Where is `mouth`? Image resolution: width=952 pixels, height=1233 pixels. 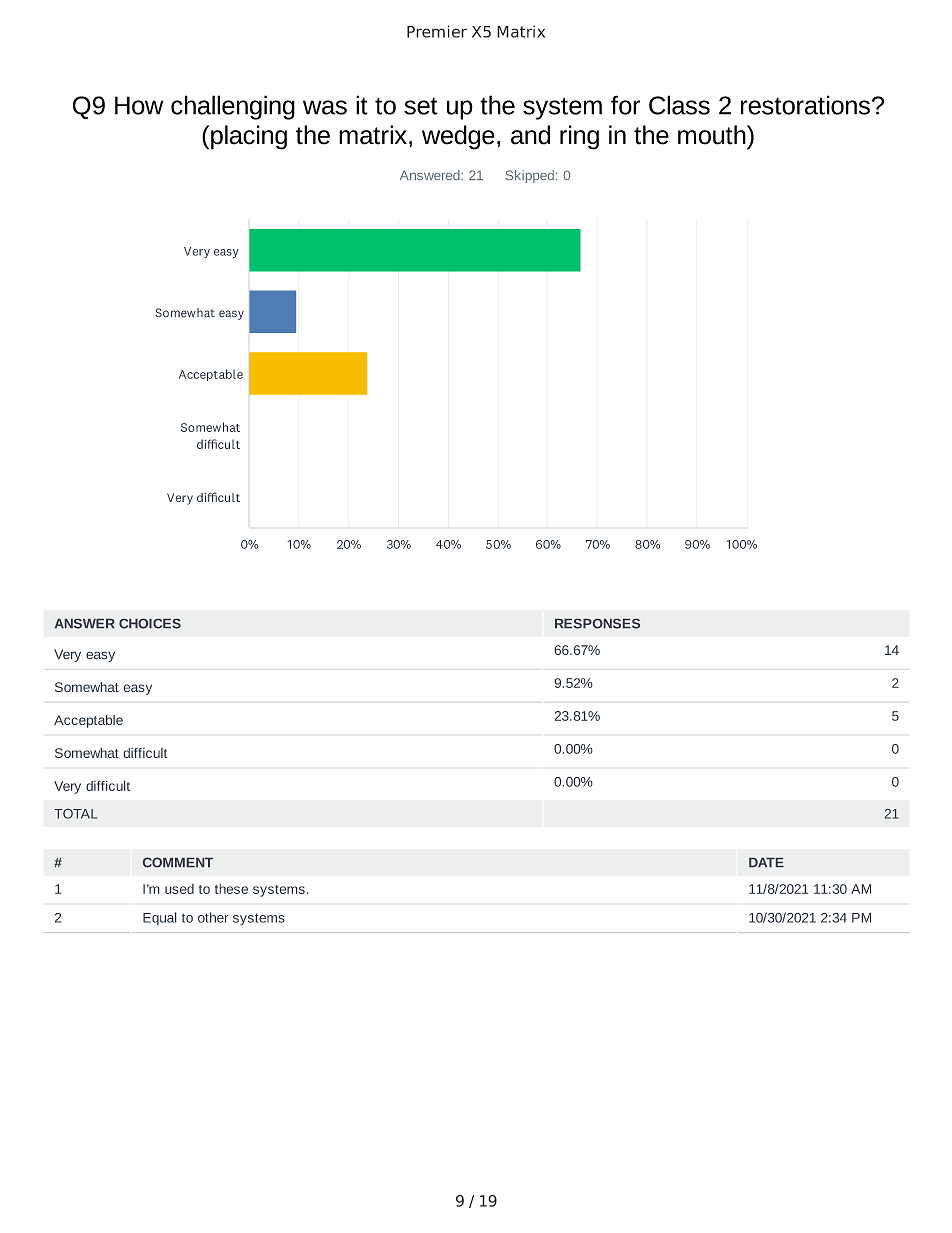 mouth is located at coordinates (713, 135).
